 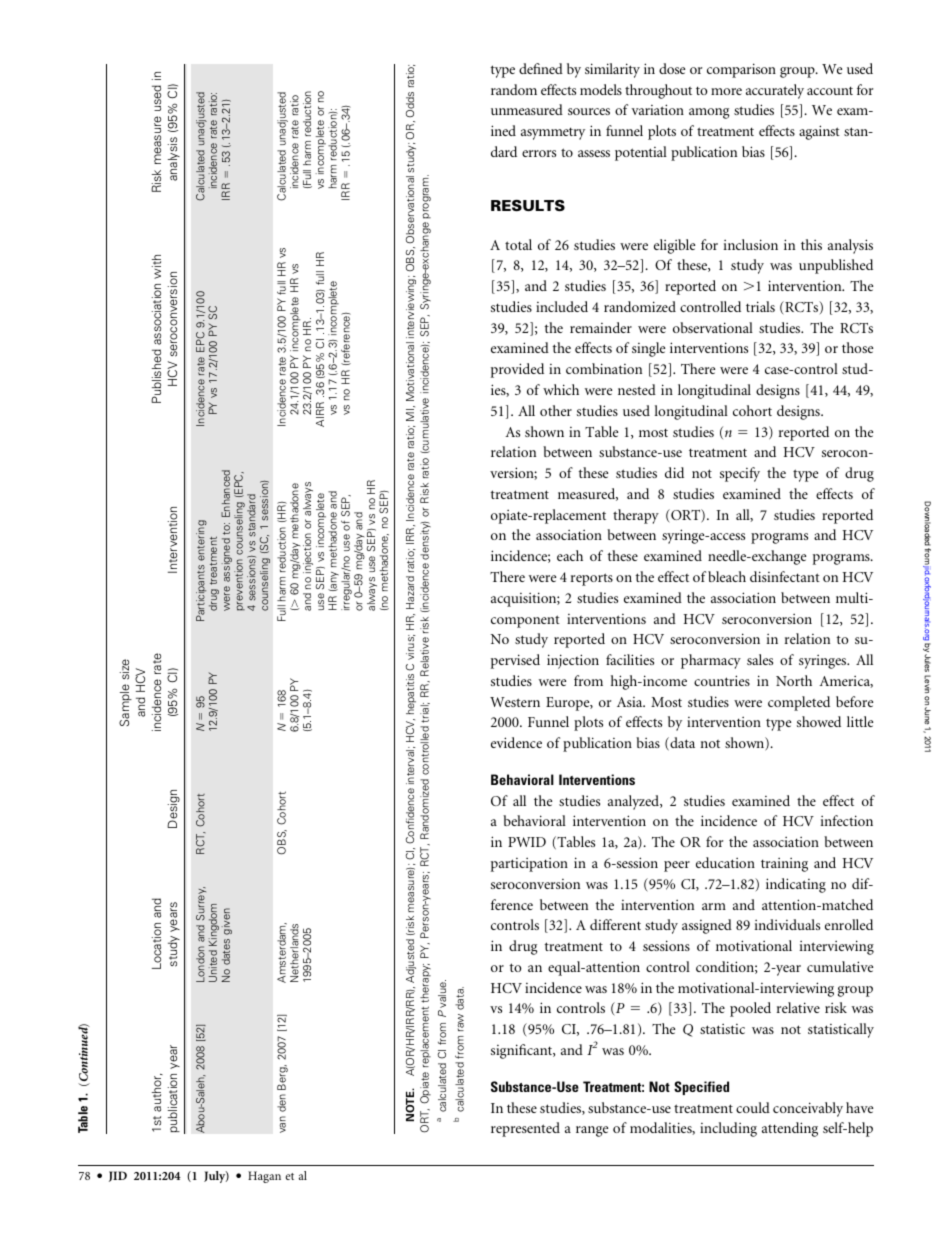 What do you see at coordinates (528, 205) in the screenshot?
I see `RESULTS` at bounding box center [528, 205].
